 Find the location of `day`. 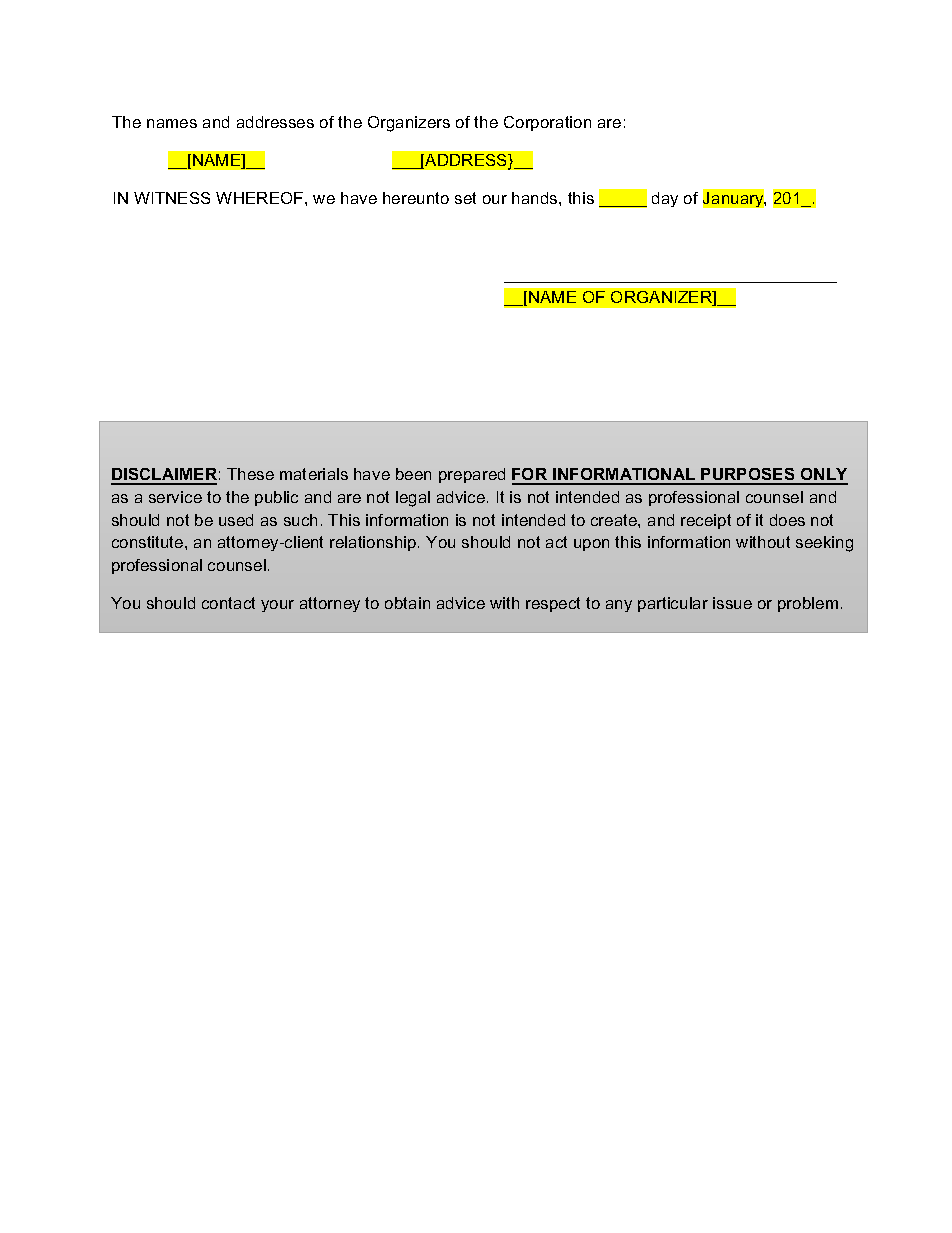

day is located at coordinates (665, 199).
